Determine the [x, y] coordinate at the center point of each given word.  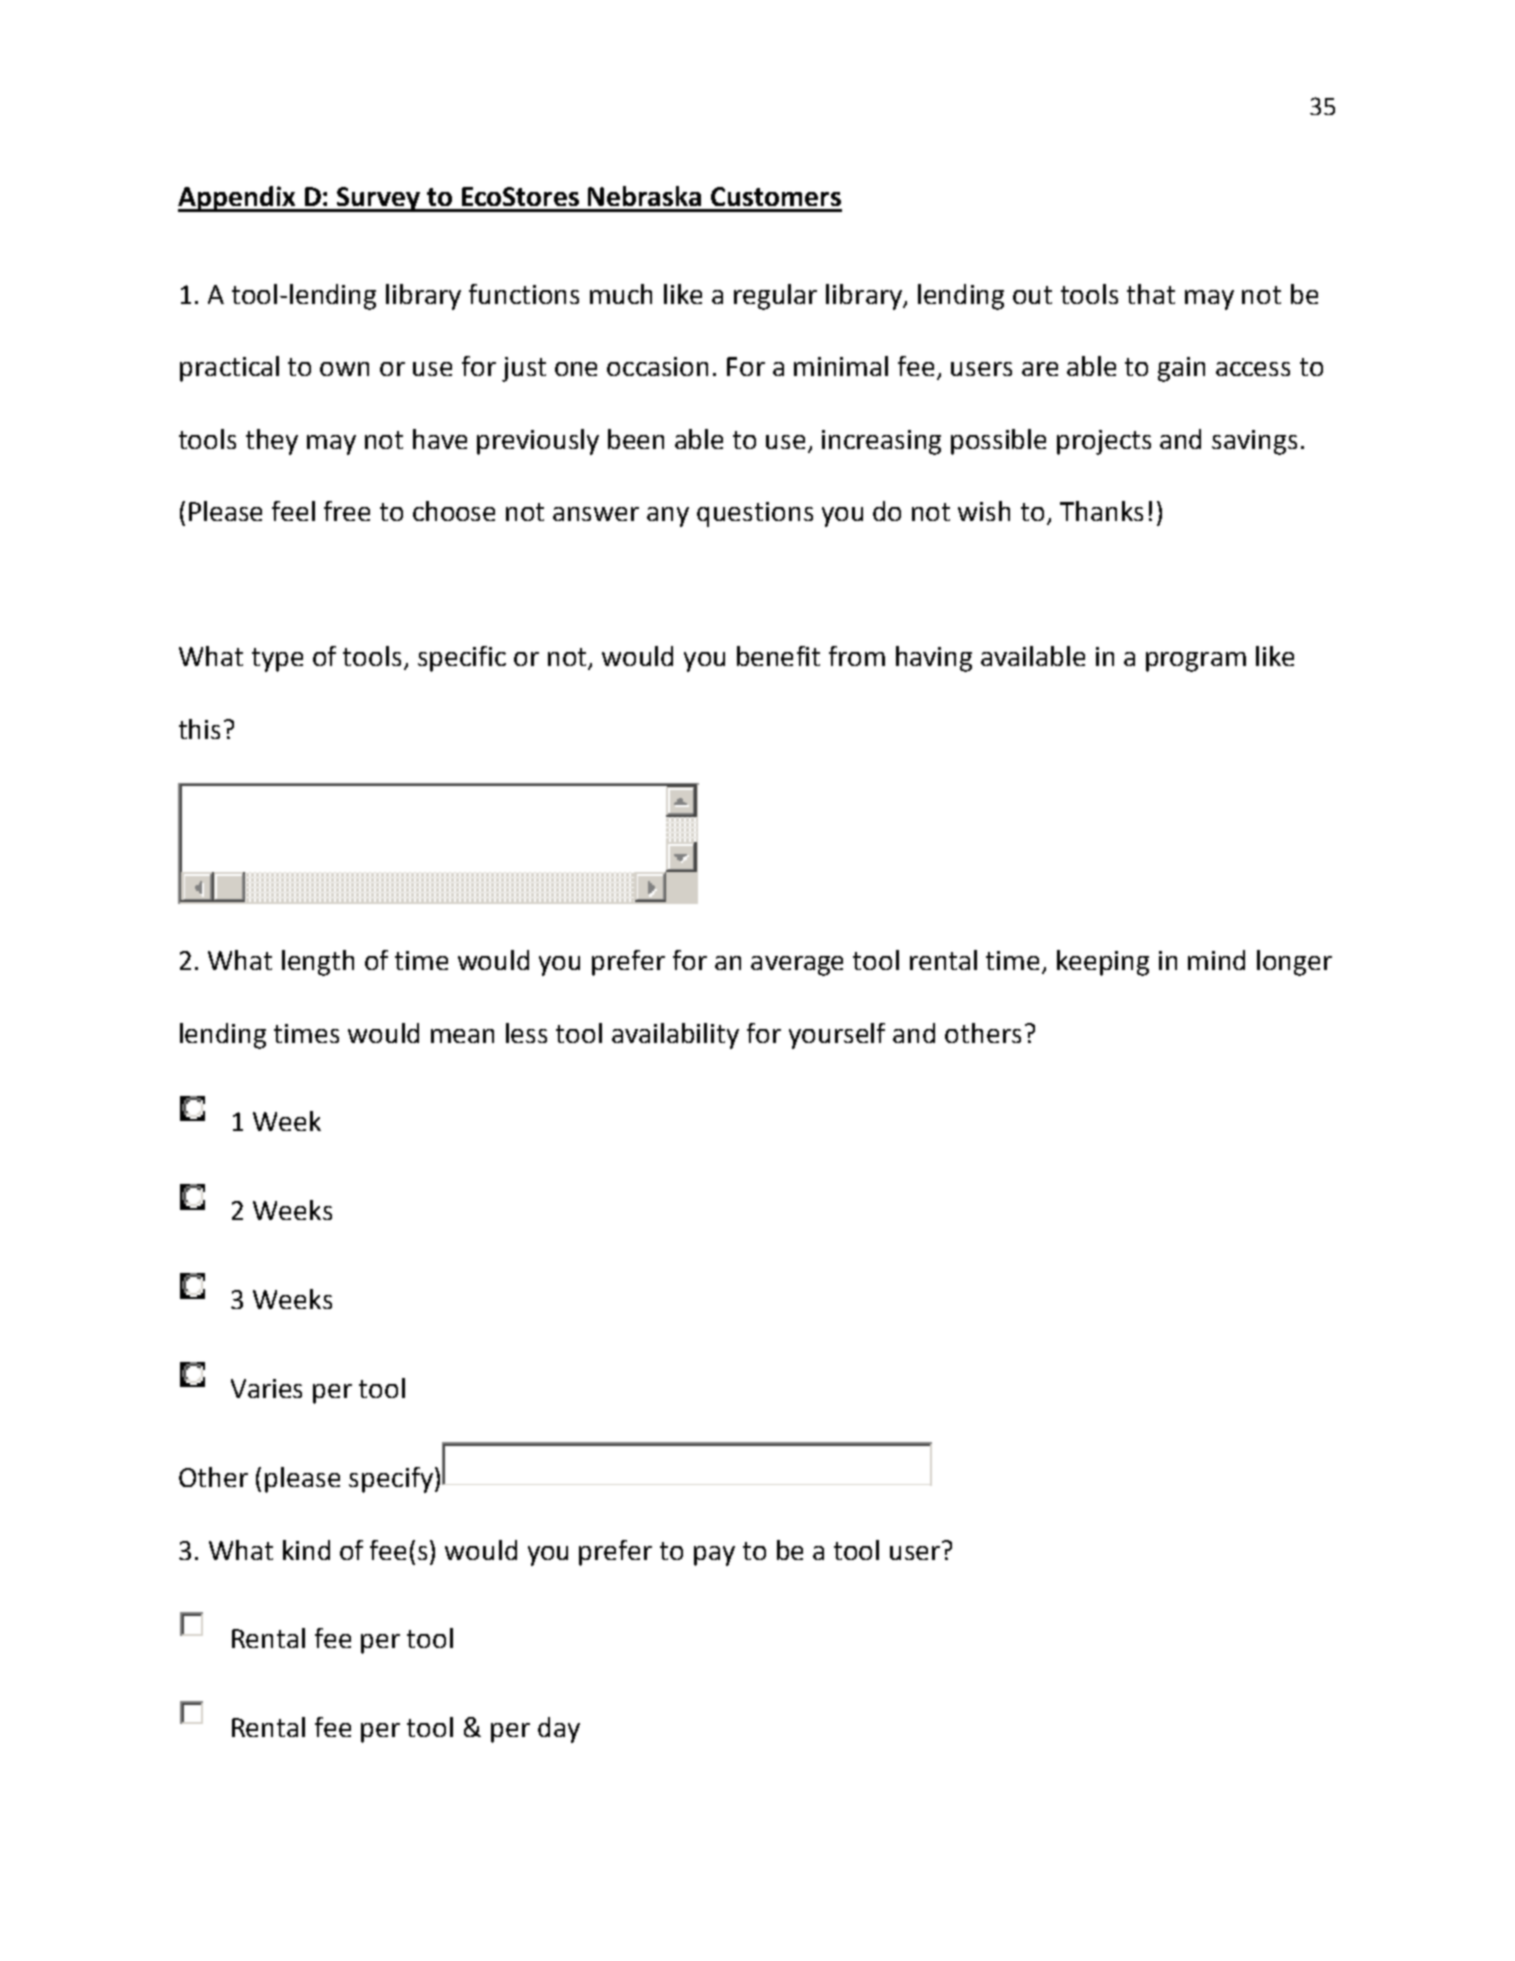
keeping [1103, 963]
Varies [266, 1388]
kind [306, 1550]
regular [775, 297]
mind [1216, 960]
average [797, 966]
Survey [378, 199]
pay [714, 1556]
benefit [778, 656]
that [1151, 294]
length [318, 963]
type [277, 660]
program [1196, 662]
